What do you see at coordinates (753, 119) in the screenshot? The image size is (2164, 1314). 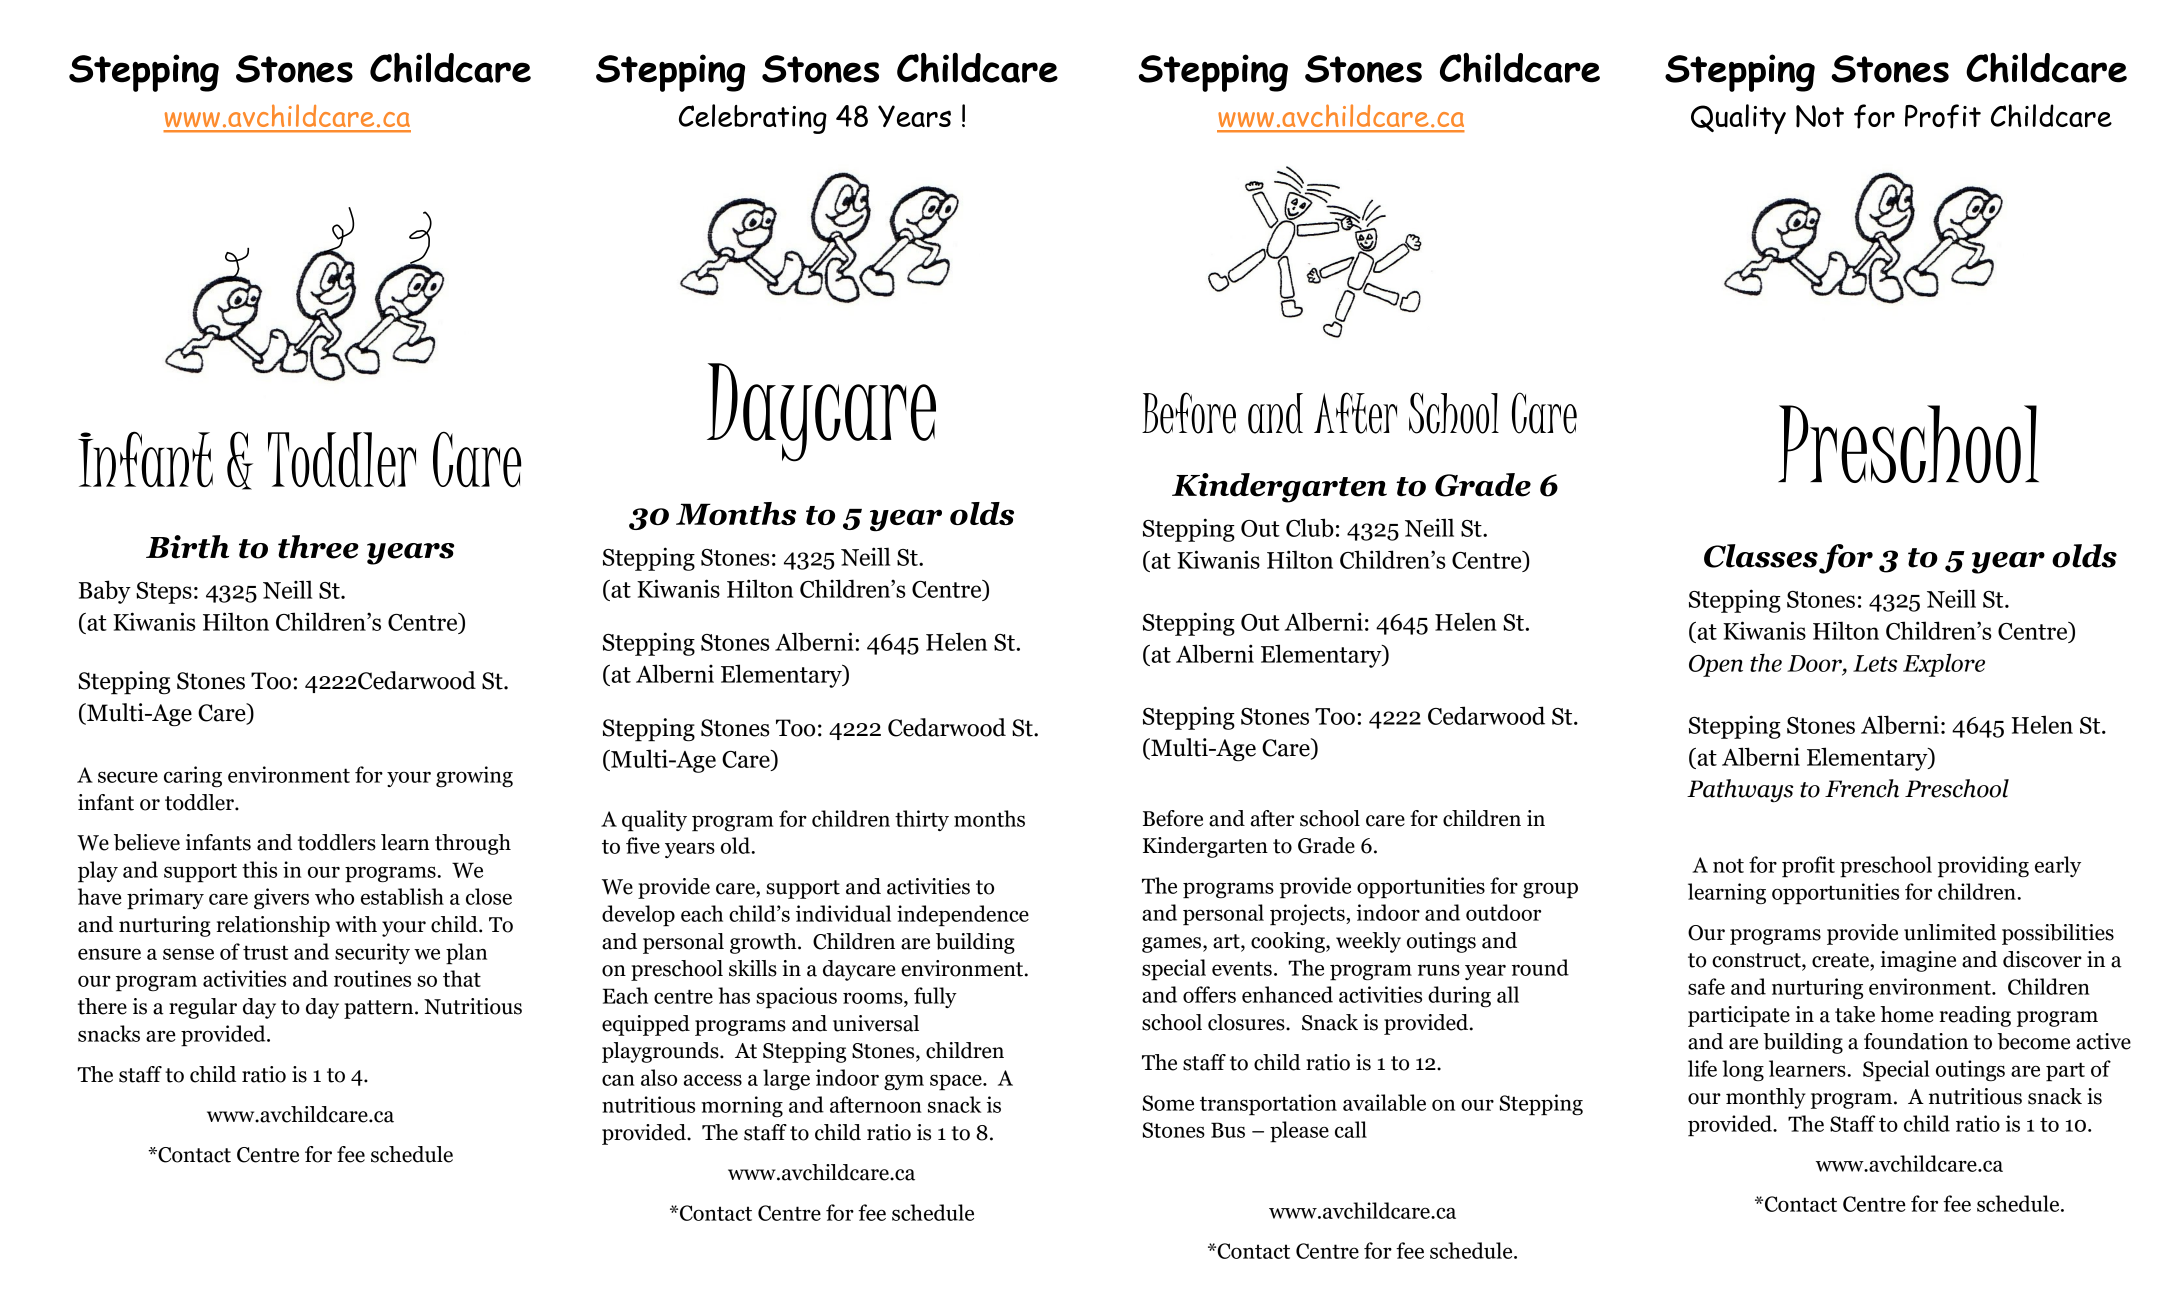 I see `Celebrating` at bounding box center [753, 119].
